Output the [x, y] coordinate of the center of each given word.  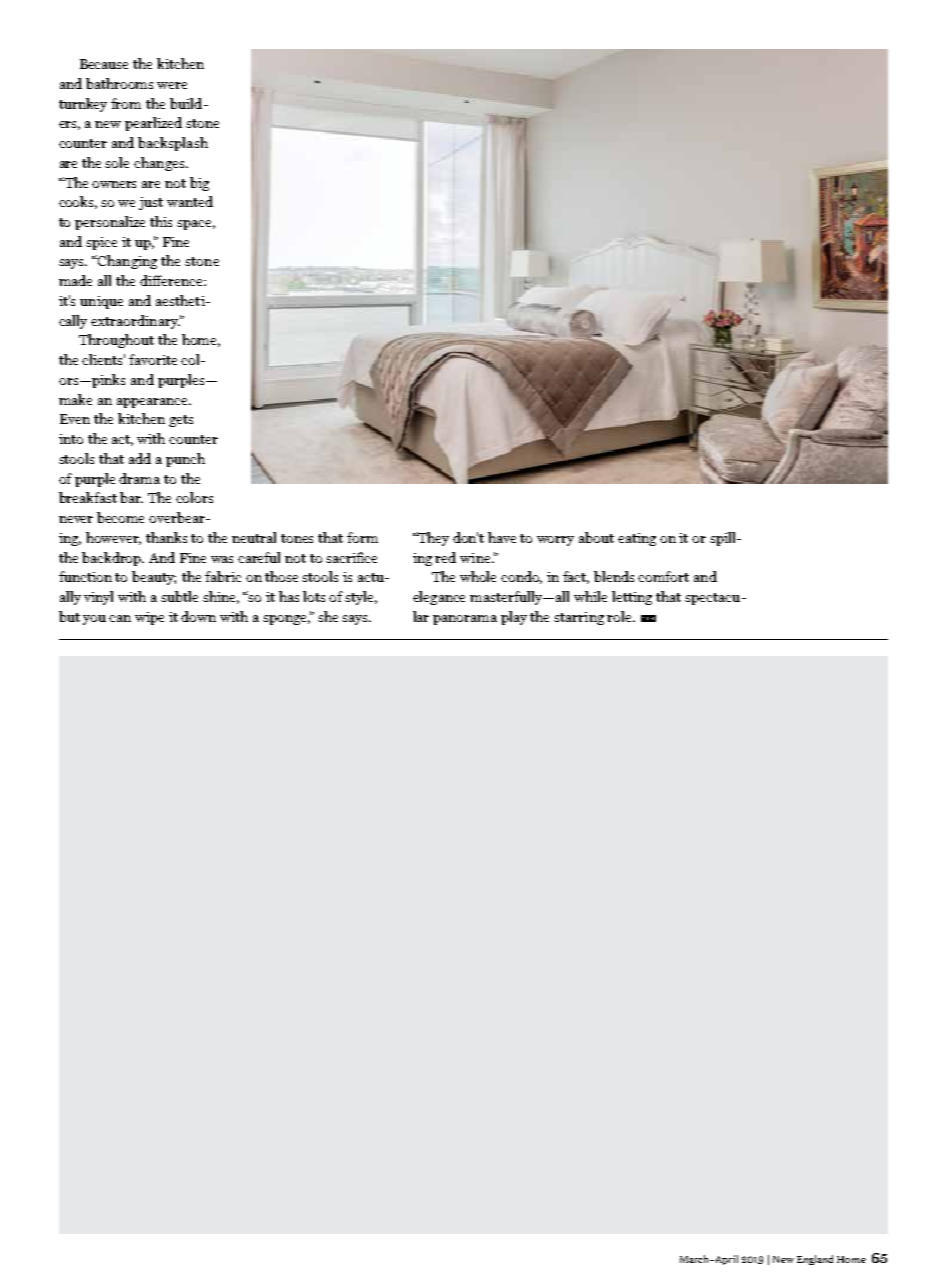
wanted [190, 201]
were [172, 85]
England [815, 1260]
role [621, 616]
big [199, 184]
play [514, 618]
